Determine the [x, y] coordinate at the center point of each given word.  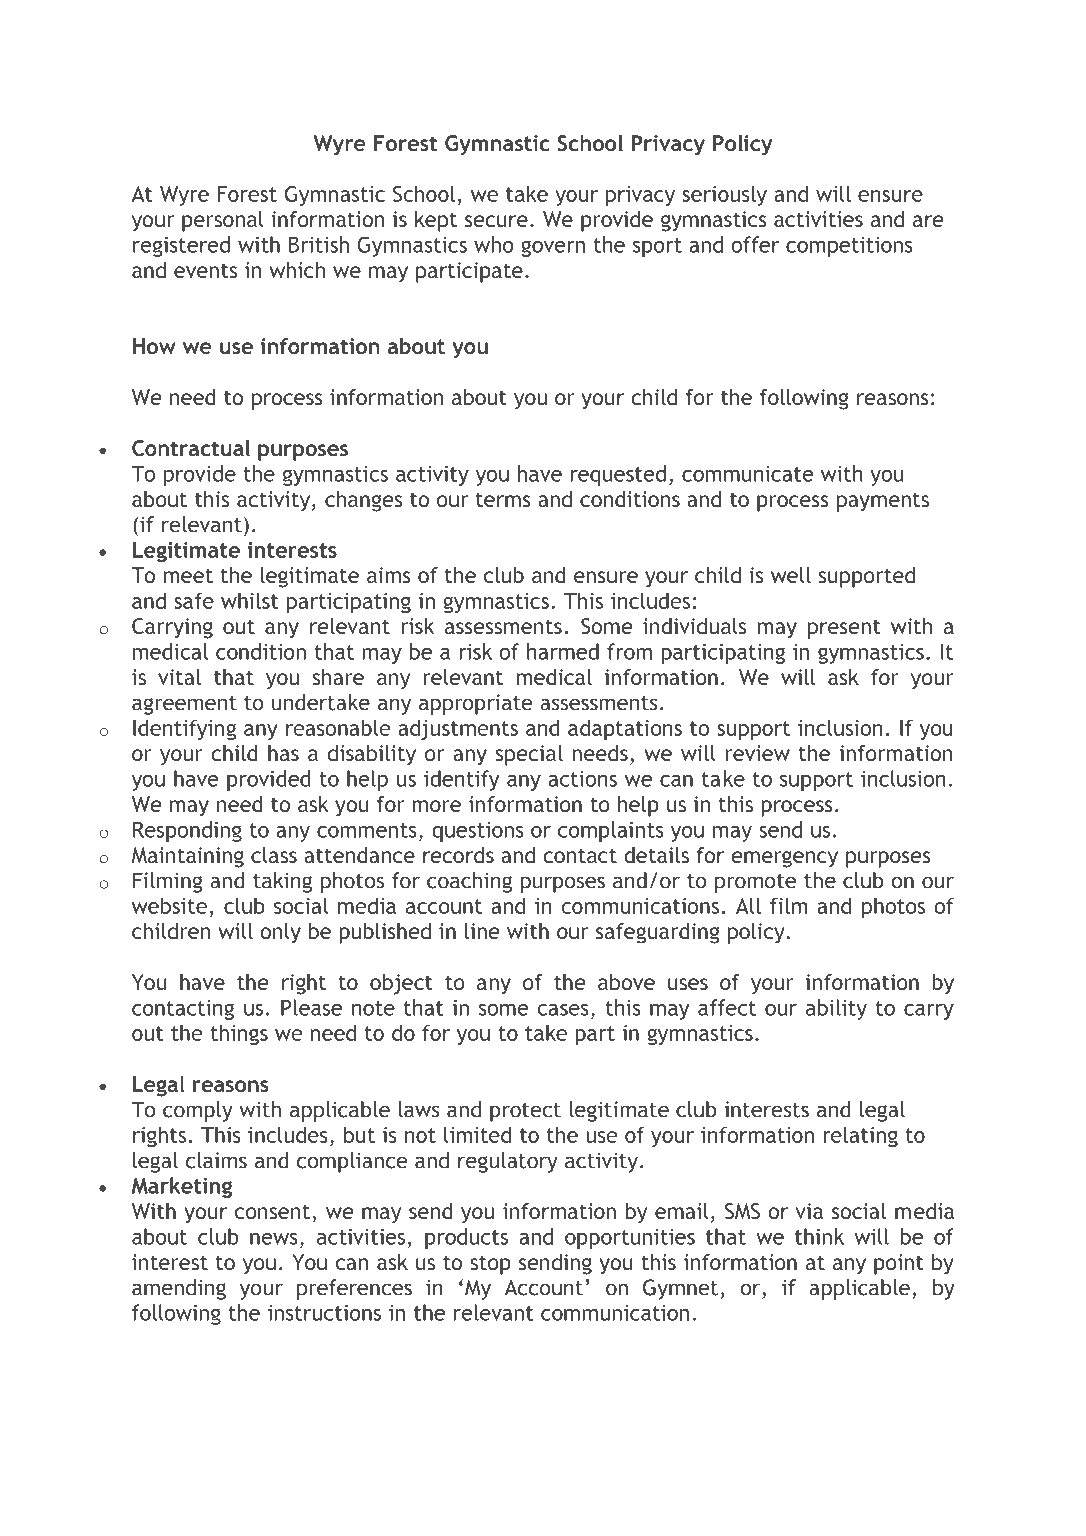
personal [223, 221]
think [819, 1236]
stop [490, 1265]
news [274, 1239]
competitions [849, 247]
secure [496, 221]
